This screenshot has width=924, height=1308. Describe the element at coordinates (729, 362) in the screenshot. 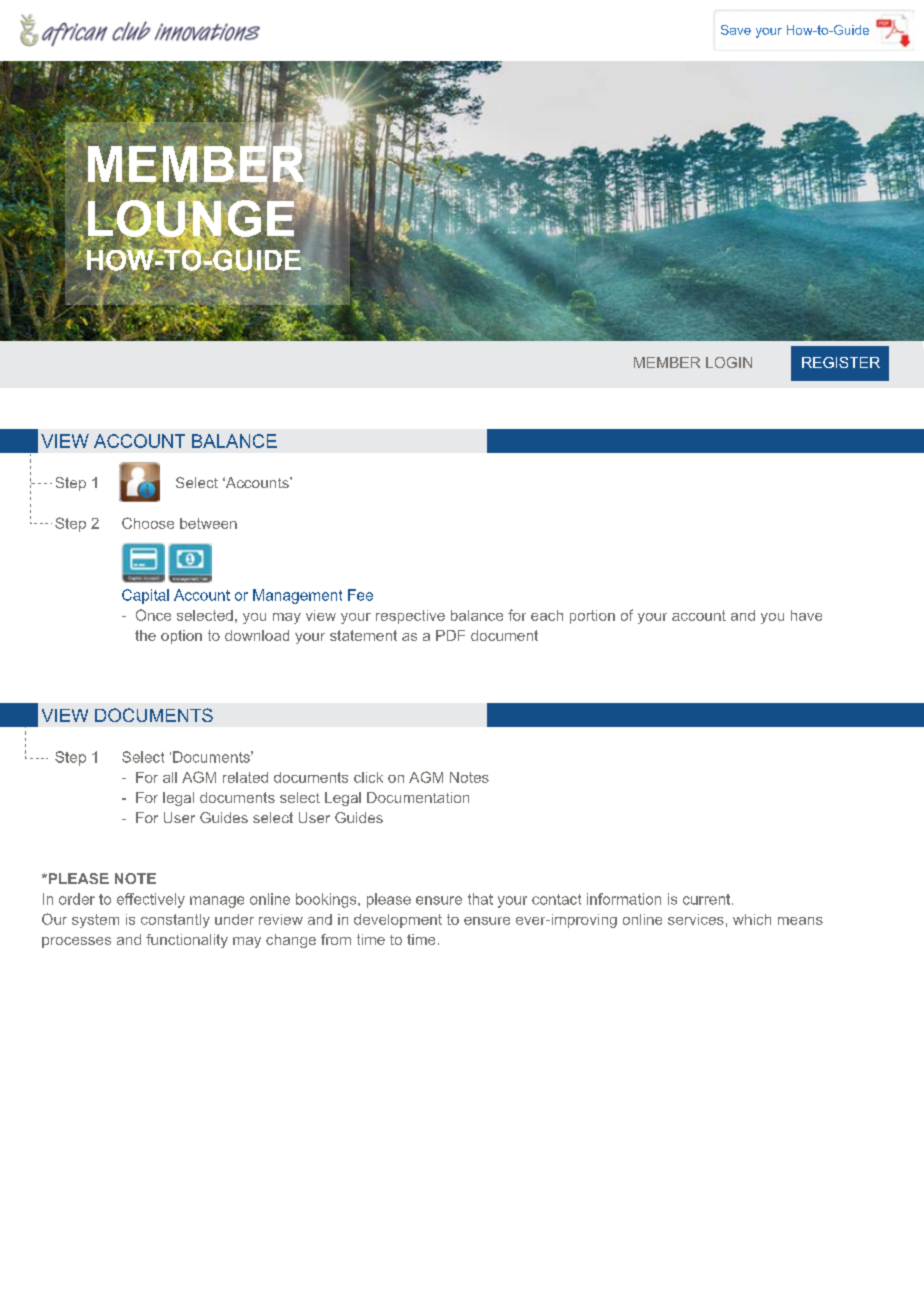

I see `LOGIN` at that location.
